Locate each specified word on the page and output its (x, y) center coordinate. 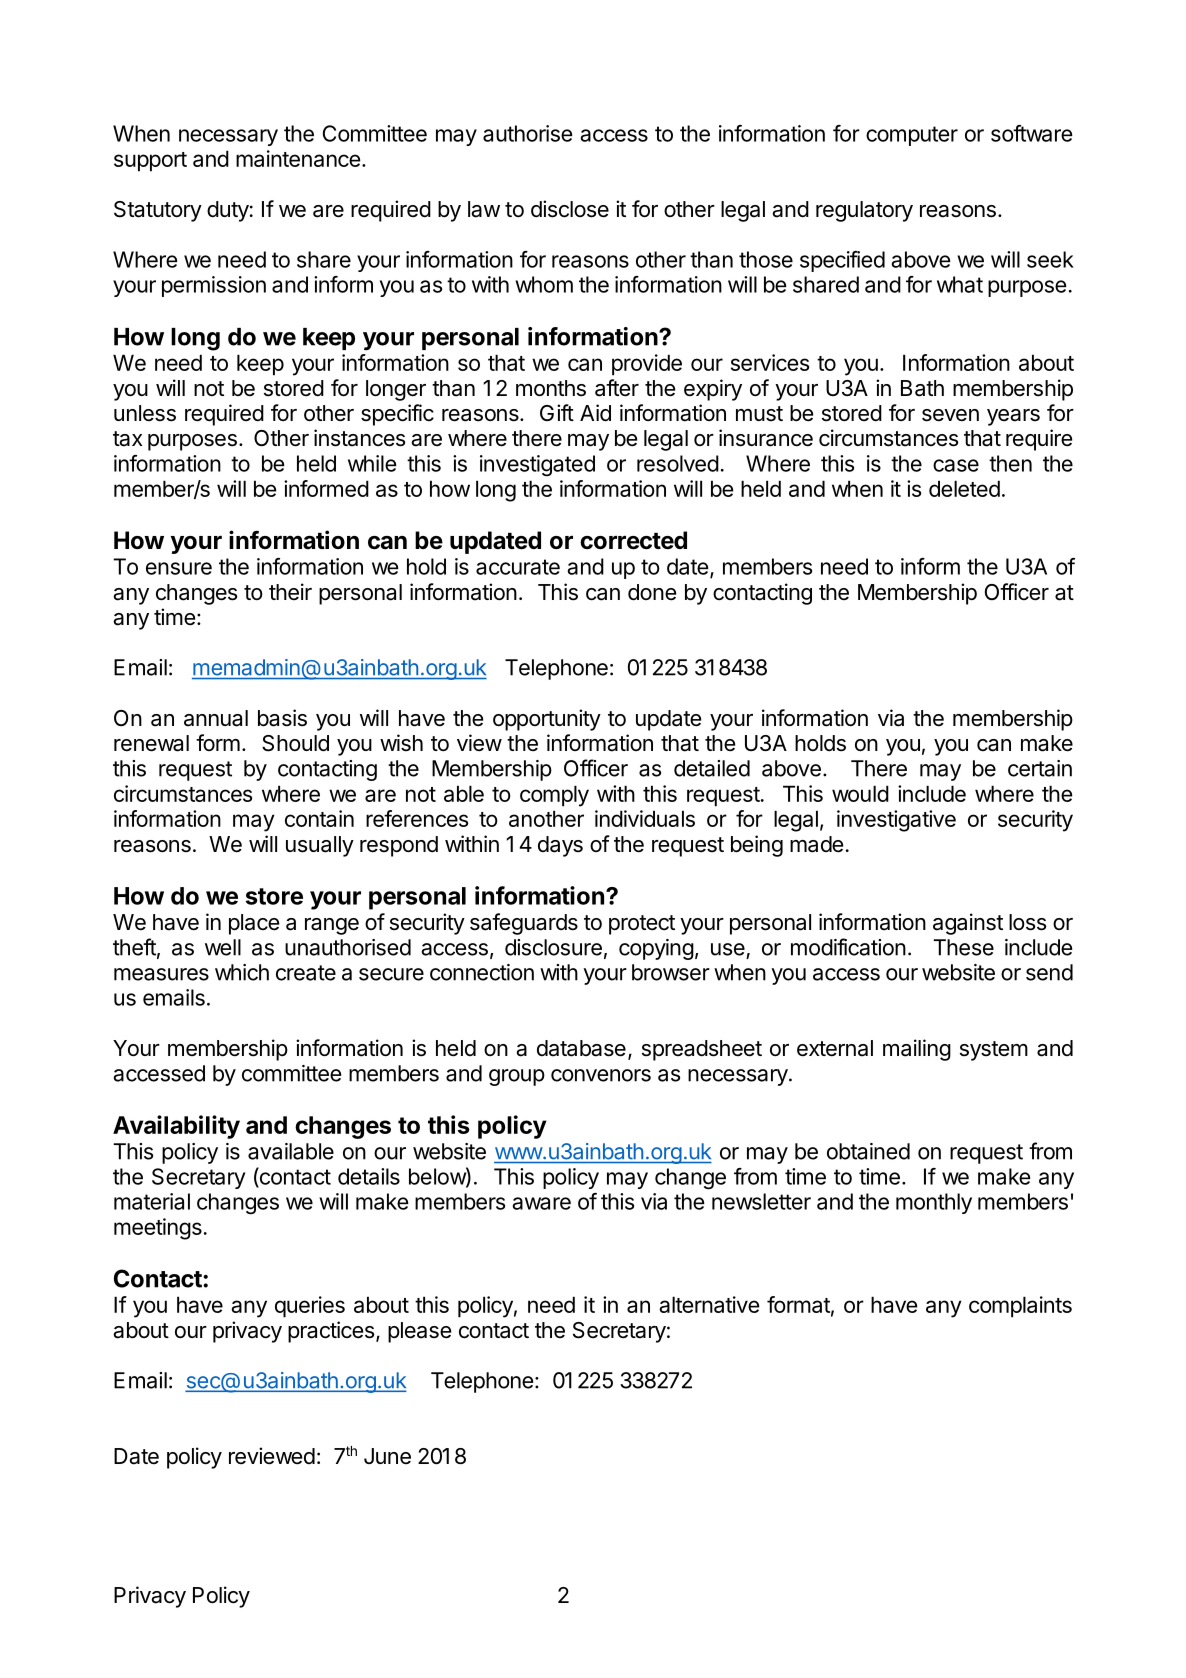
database (581, 1048)
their (290, 591)
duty (228, 211)
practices (331, 1332)
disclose (570, 209)
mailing (917, 1050)
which (242, 972)
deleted (964, 488)
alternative (709, 1304)
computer (912, 136)
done (652, 592)
